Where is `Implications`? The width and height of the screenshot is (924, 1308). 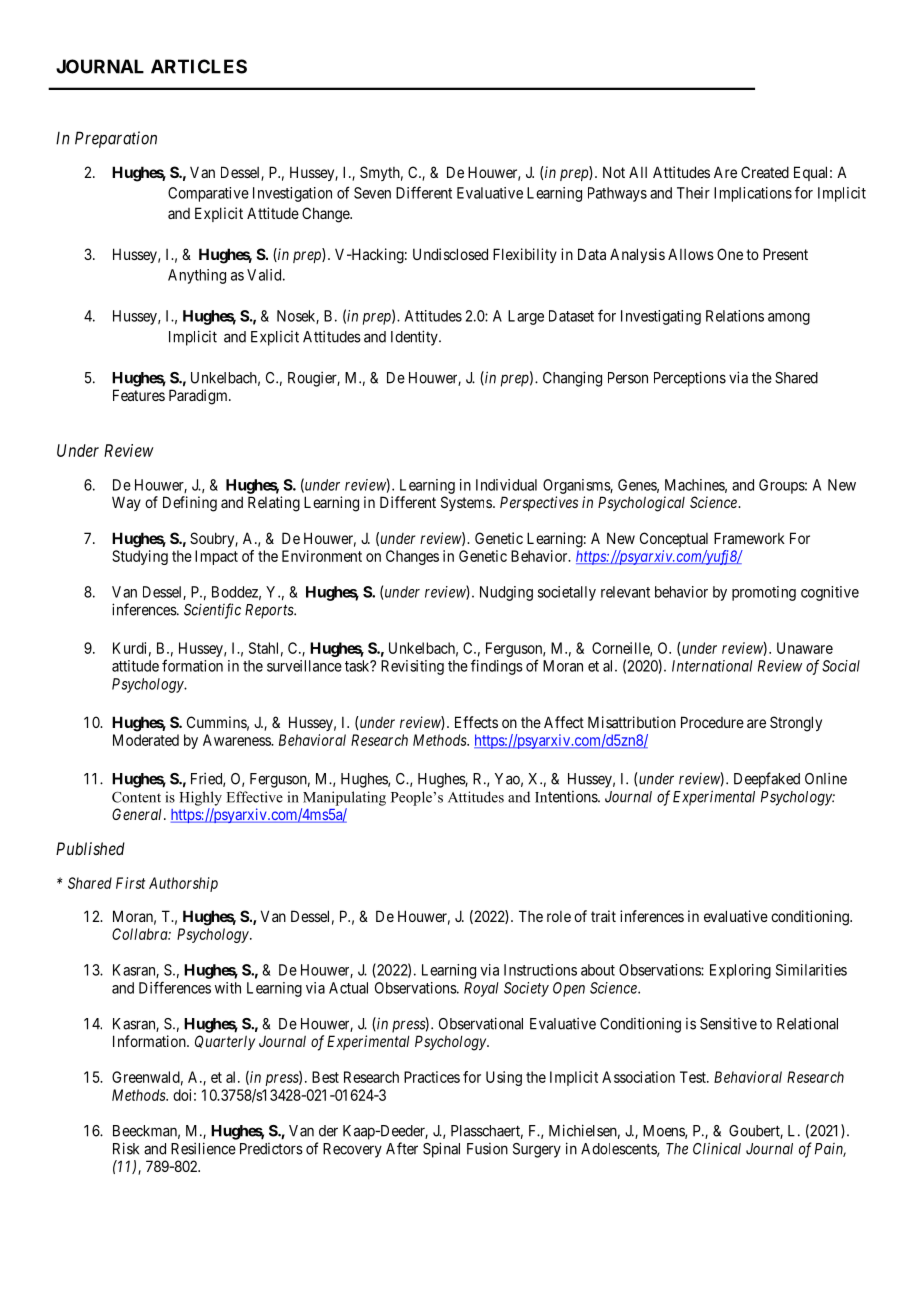
Implications is located at coordinates (753, 194).
